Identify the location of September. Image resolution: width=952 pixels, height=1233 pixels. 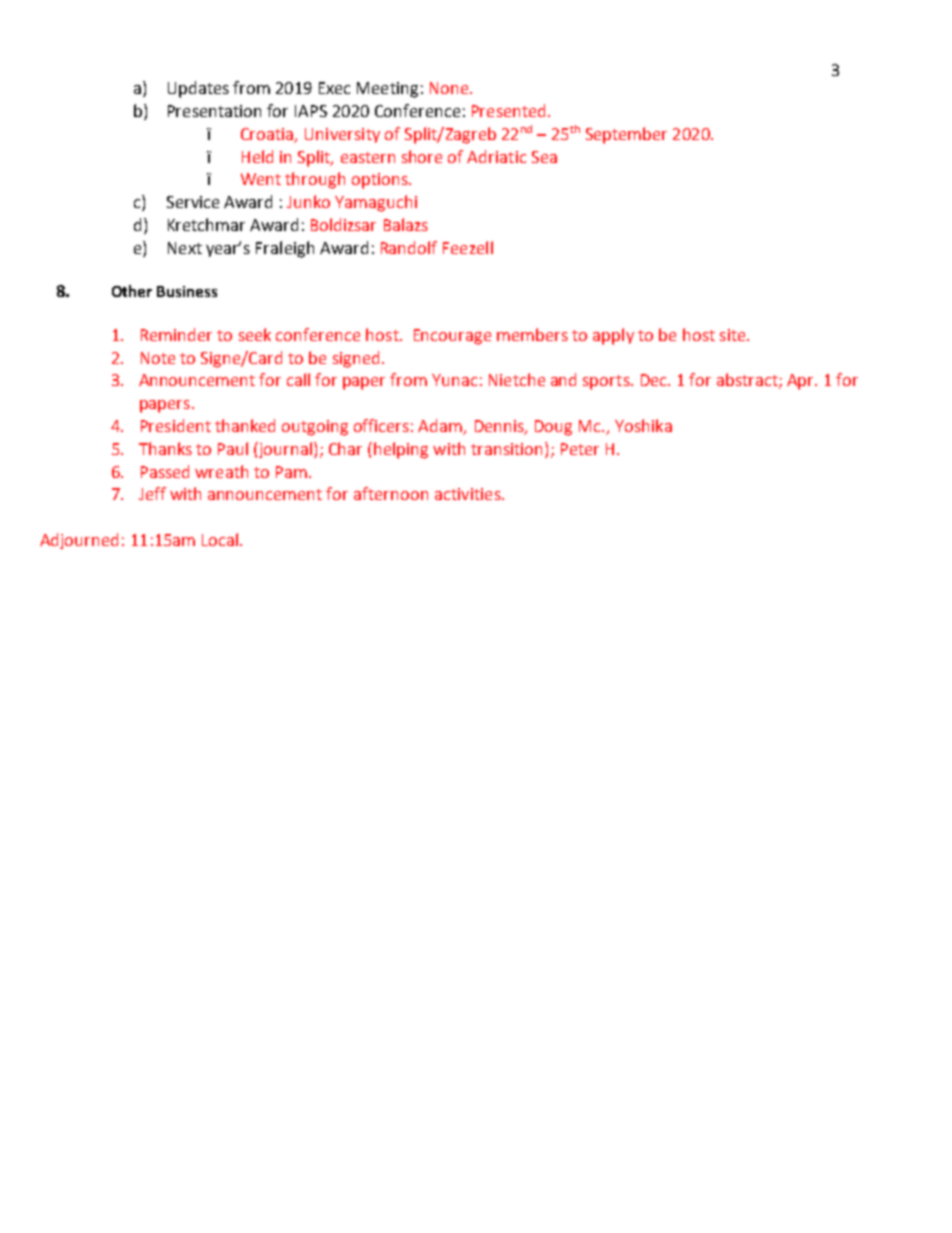
(626, 135).
